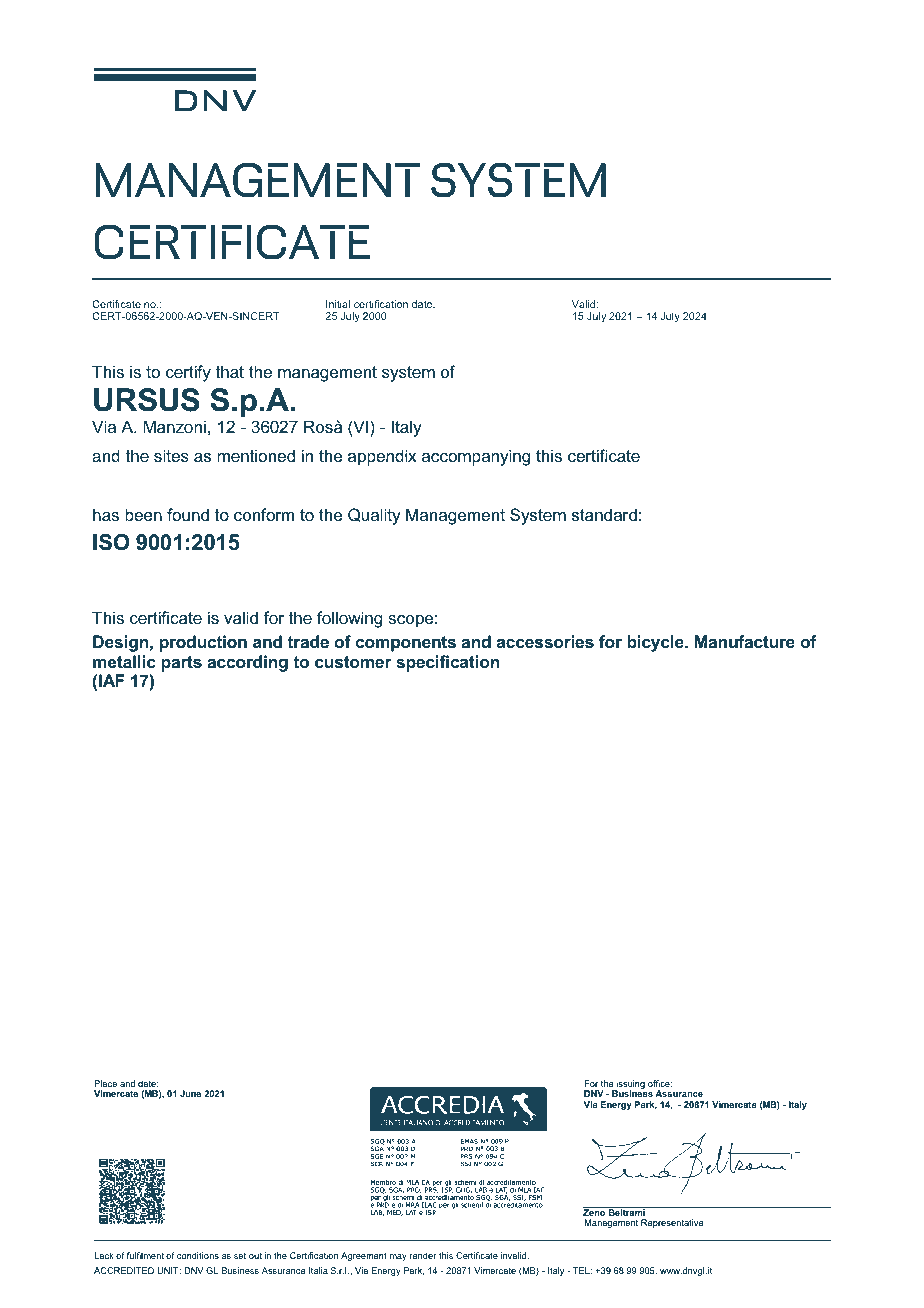 The width and height of the screenshot is (924, 1308). Describe the element at coordinates (181, 664) in the screenshot. I see `parts` at that location.
